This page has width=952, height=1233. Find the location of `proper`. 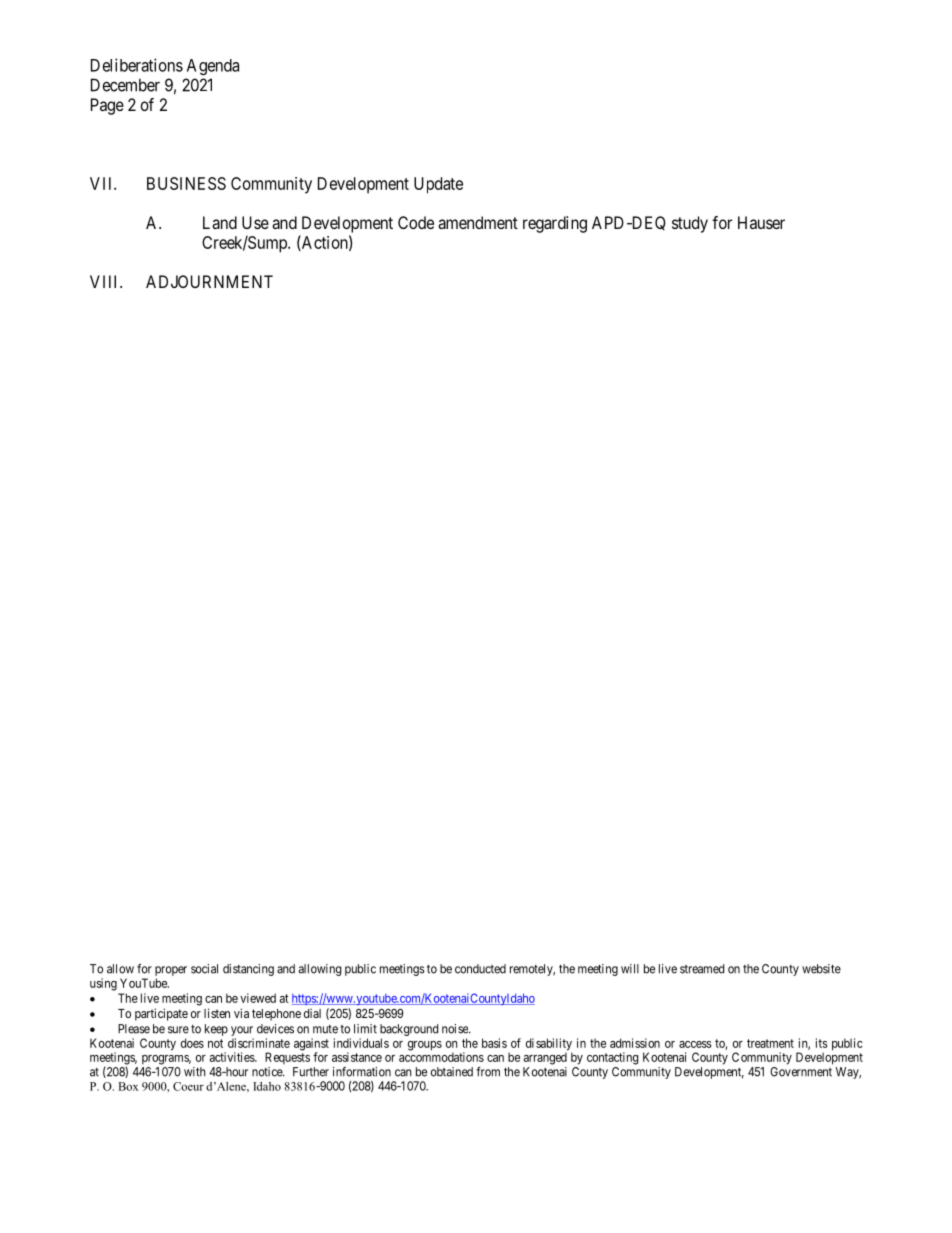

proper is located at coordinates (171, 971).
